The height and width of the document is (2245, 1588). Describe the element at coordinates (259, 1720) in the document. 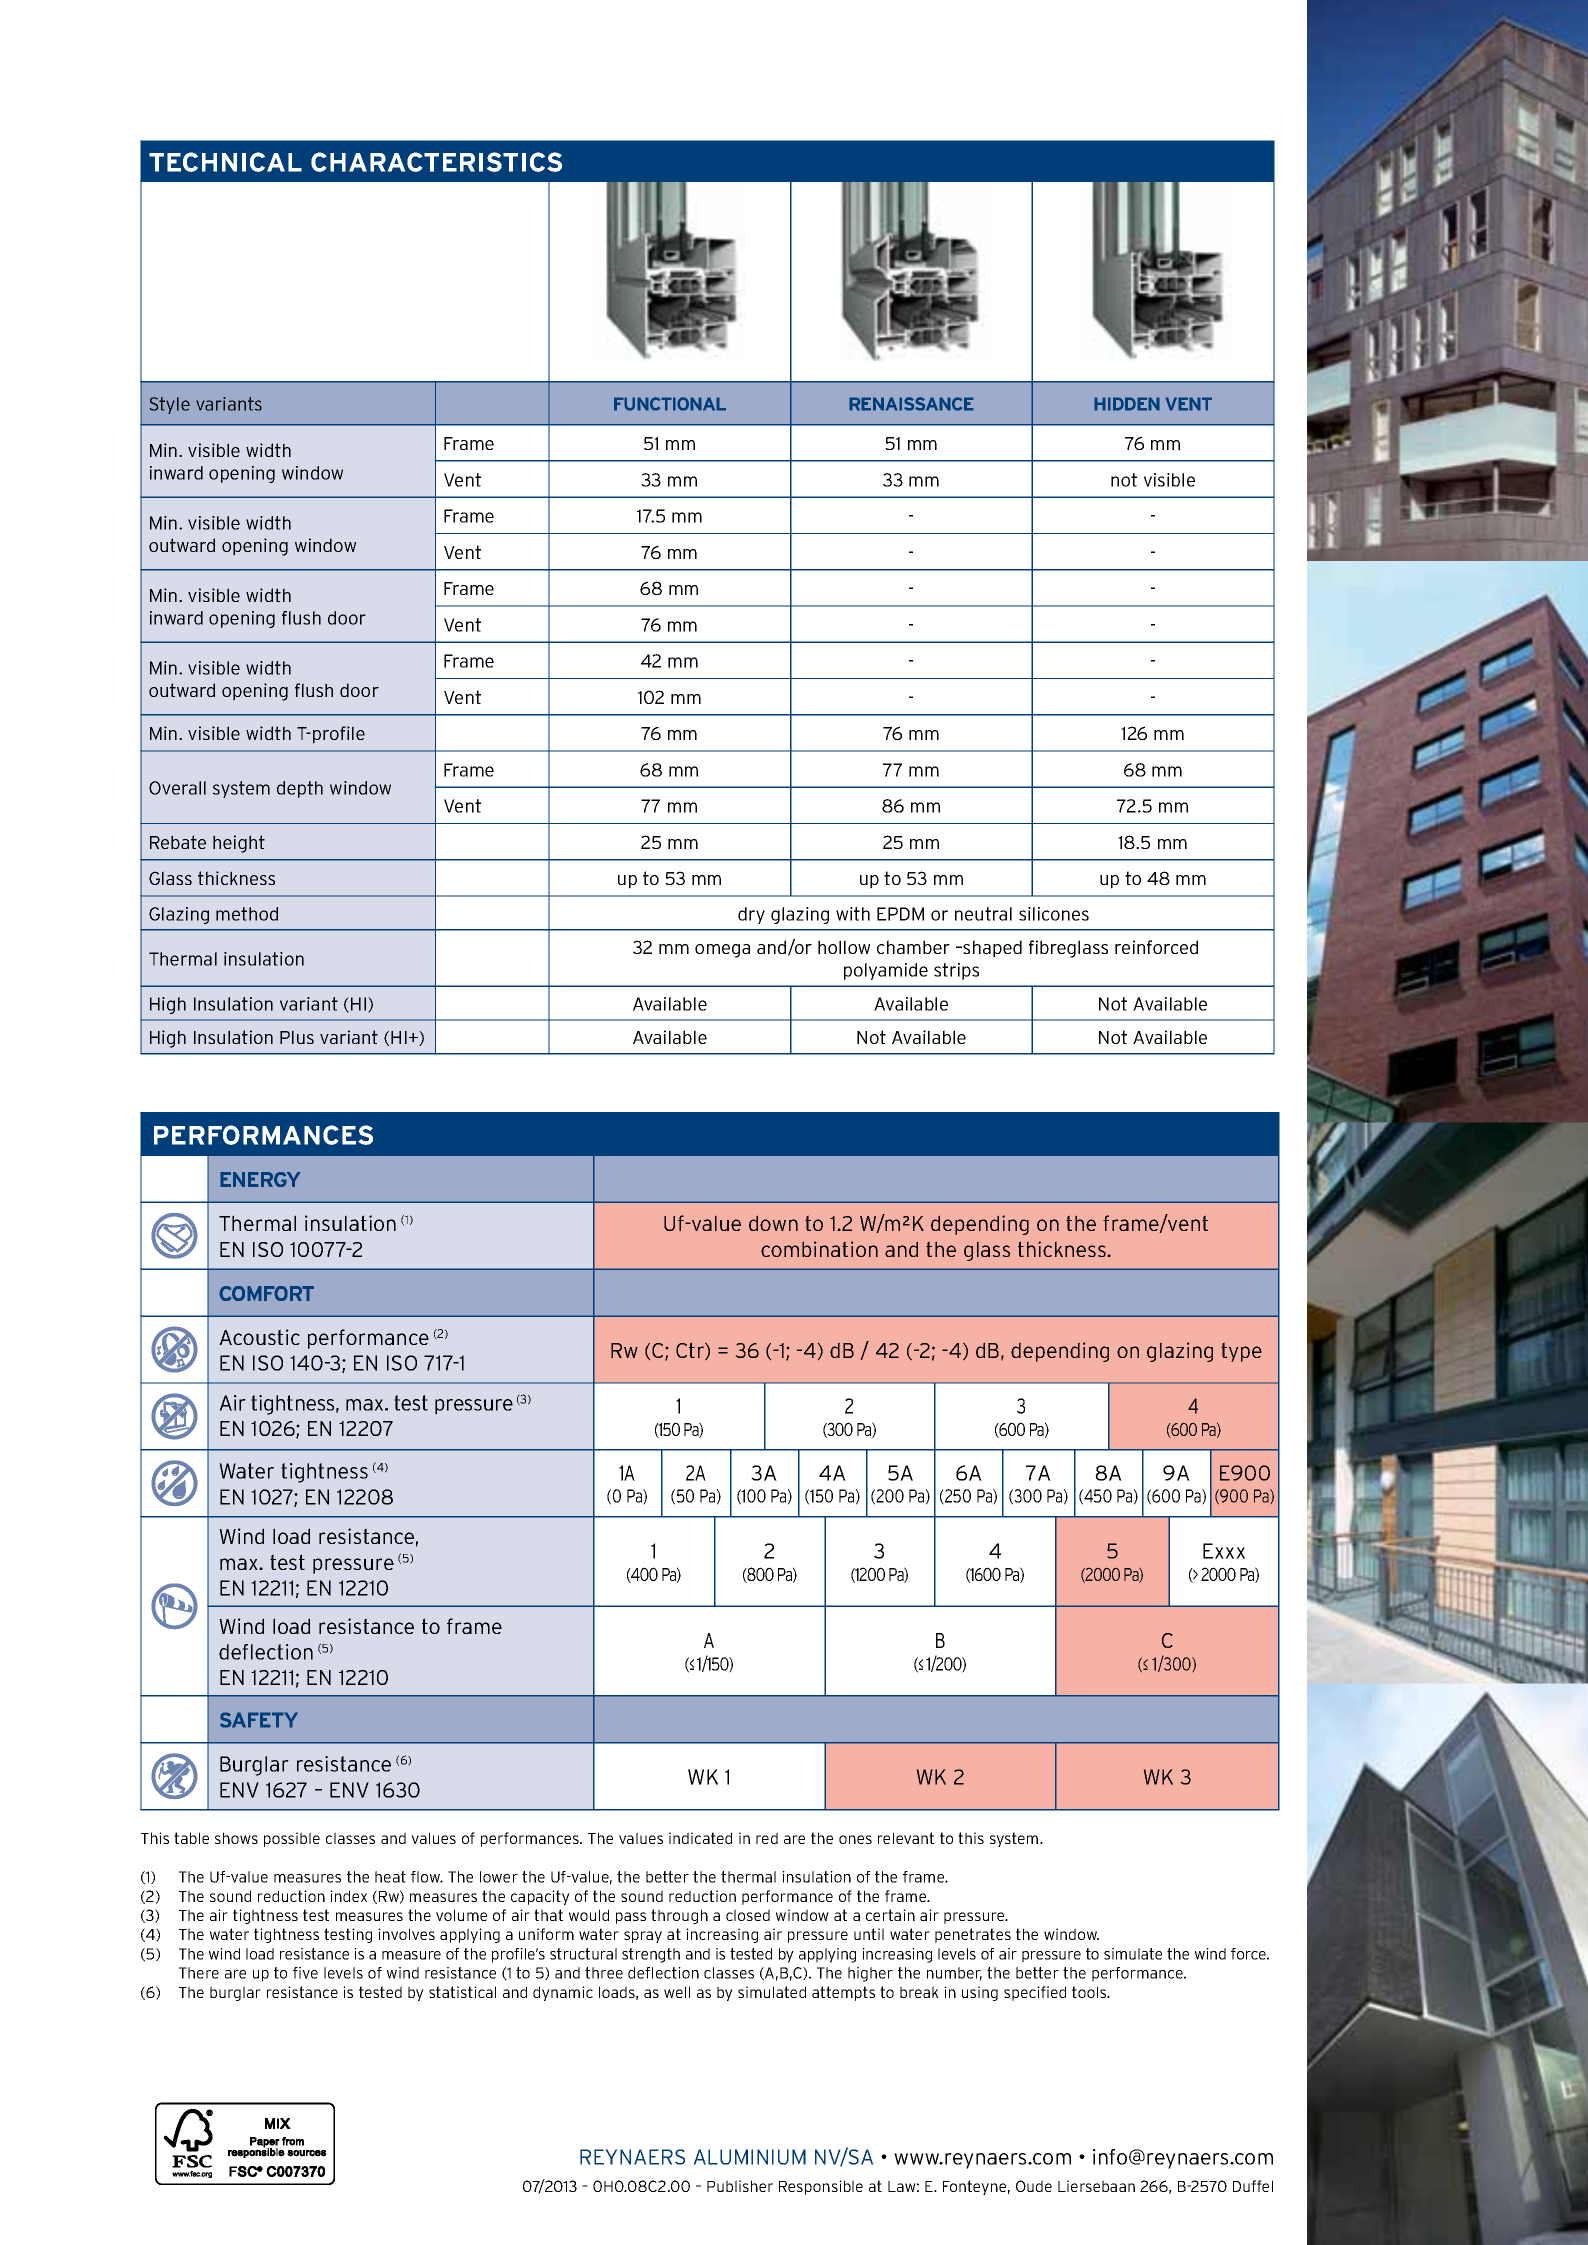

I see `safety` at that location.
